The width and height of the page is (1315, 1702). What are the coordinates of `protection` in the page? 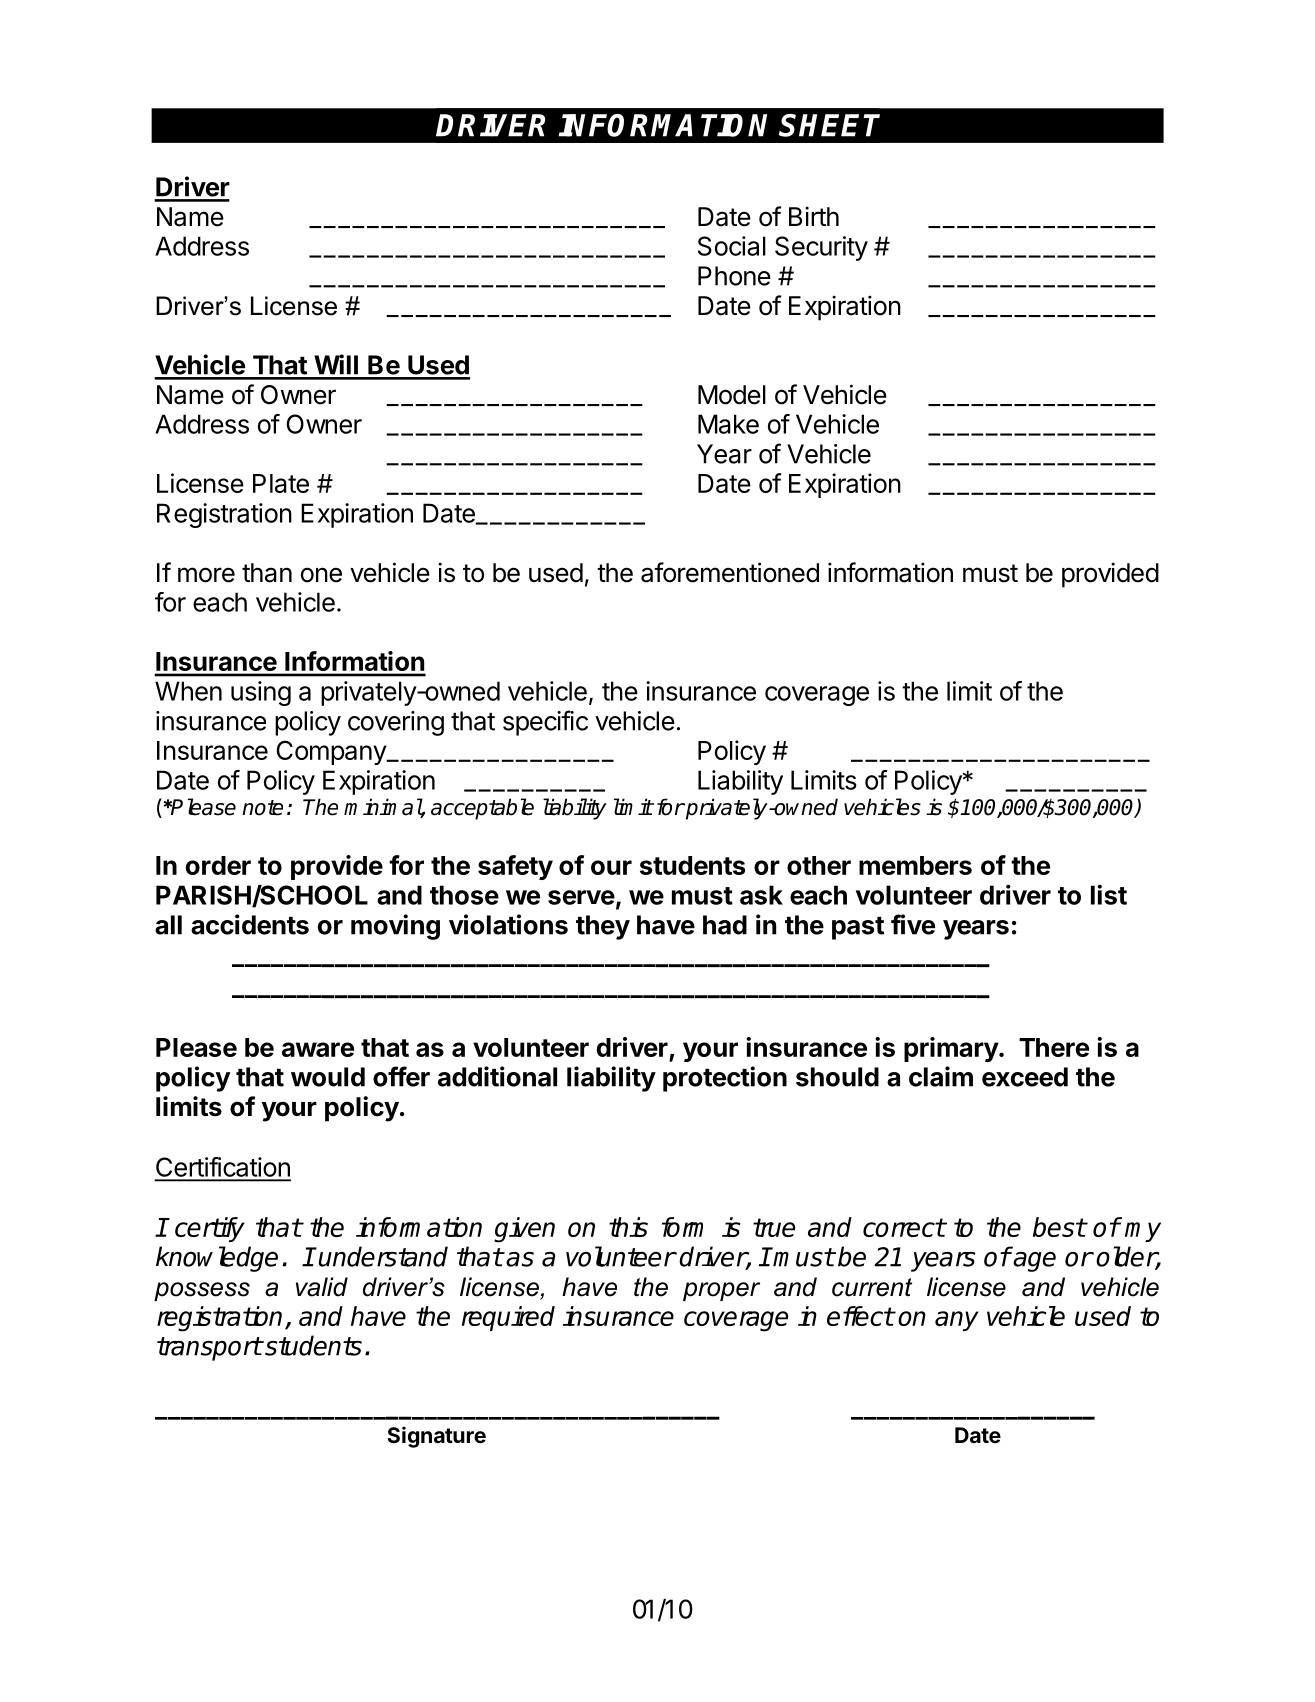 It's located at (725, 1079).
